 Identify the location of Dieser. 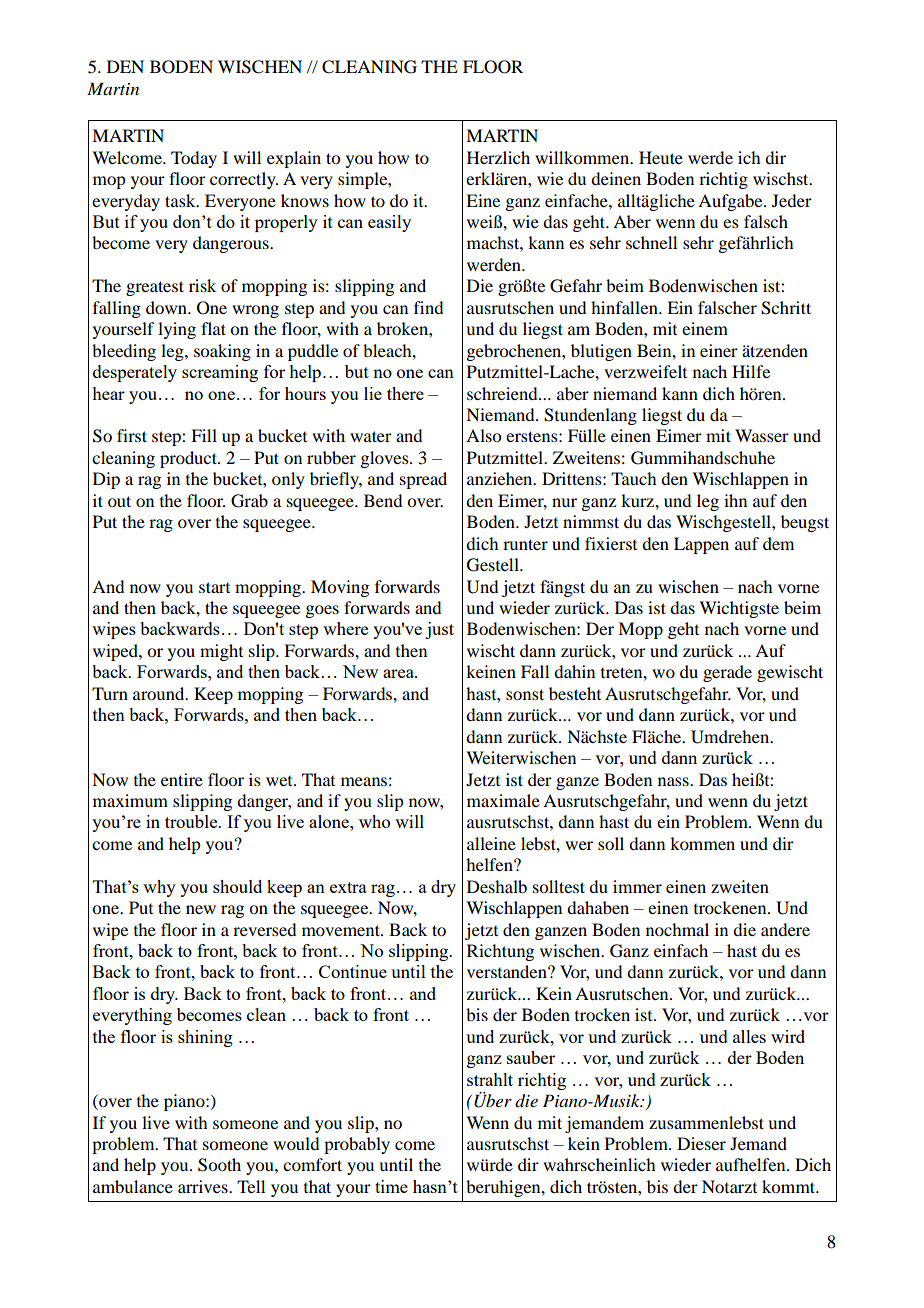
(701, 1143).
